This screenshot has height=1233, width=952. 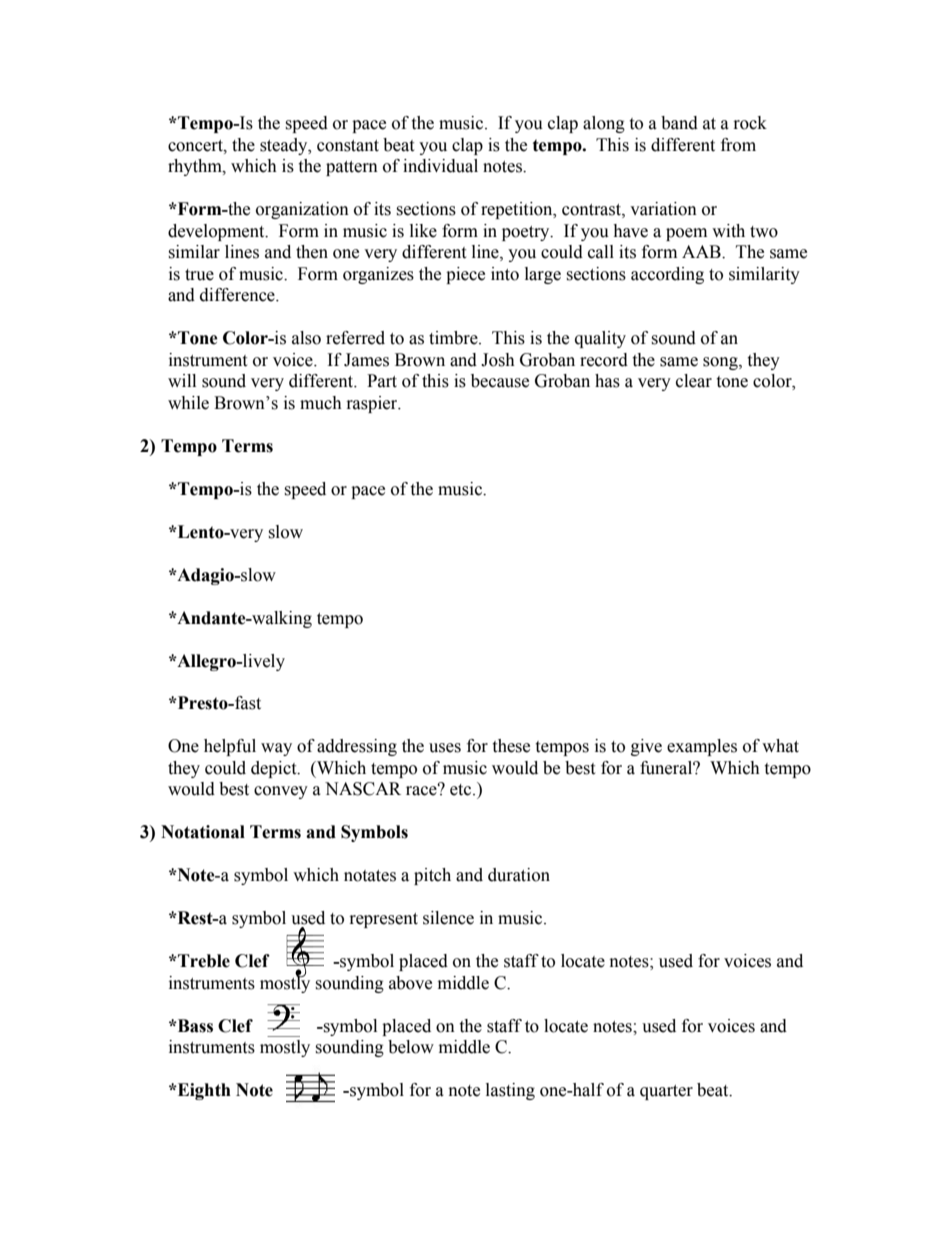 I want to click on individual, so click(x=440, y=166).
